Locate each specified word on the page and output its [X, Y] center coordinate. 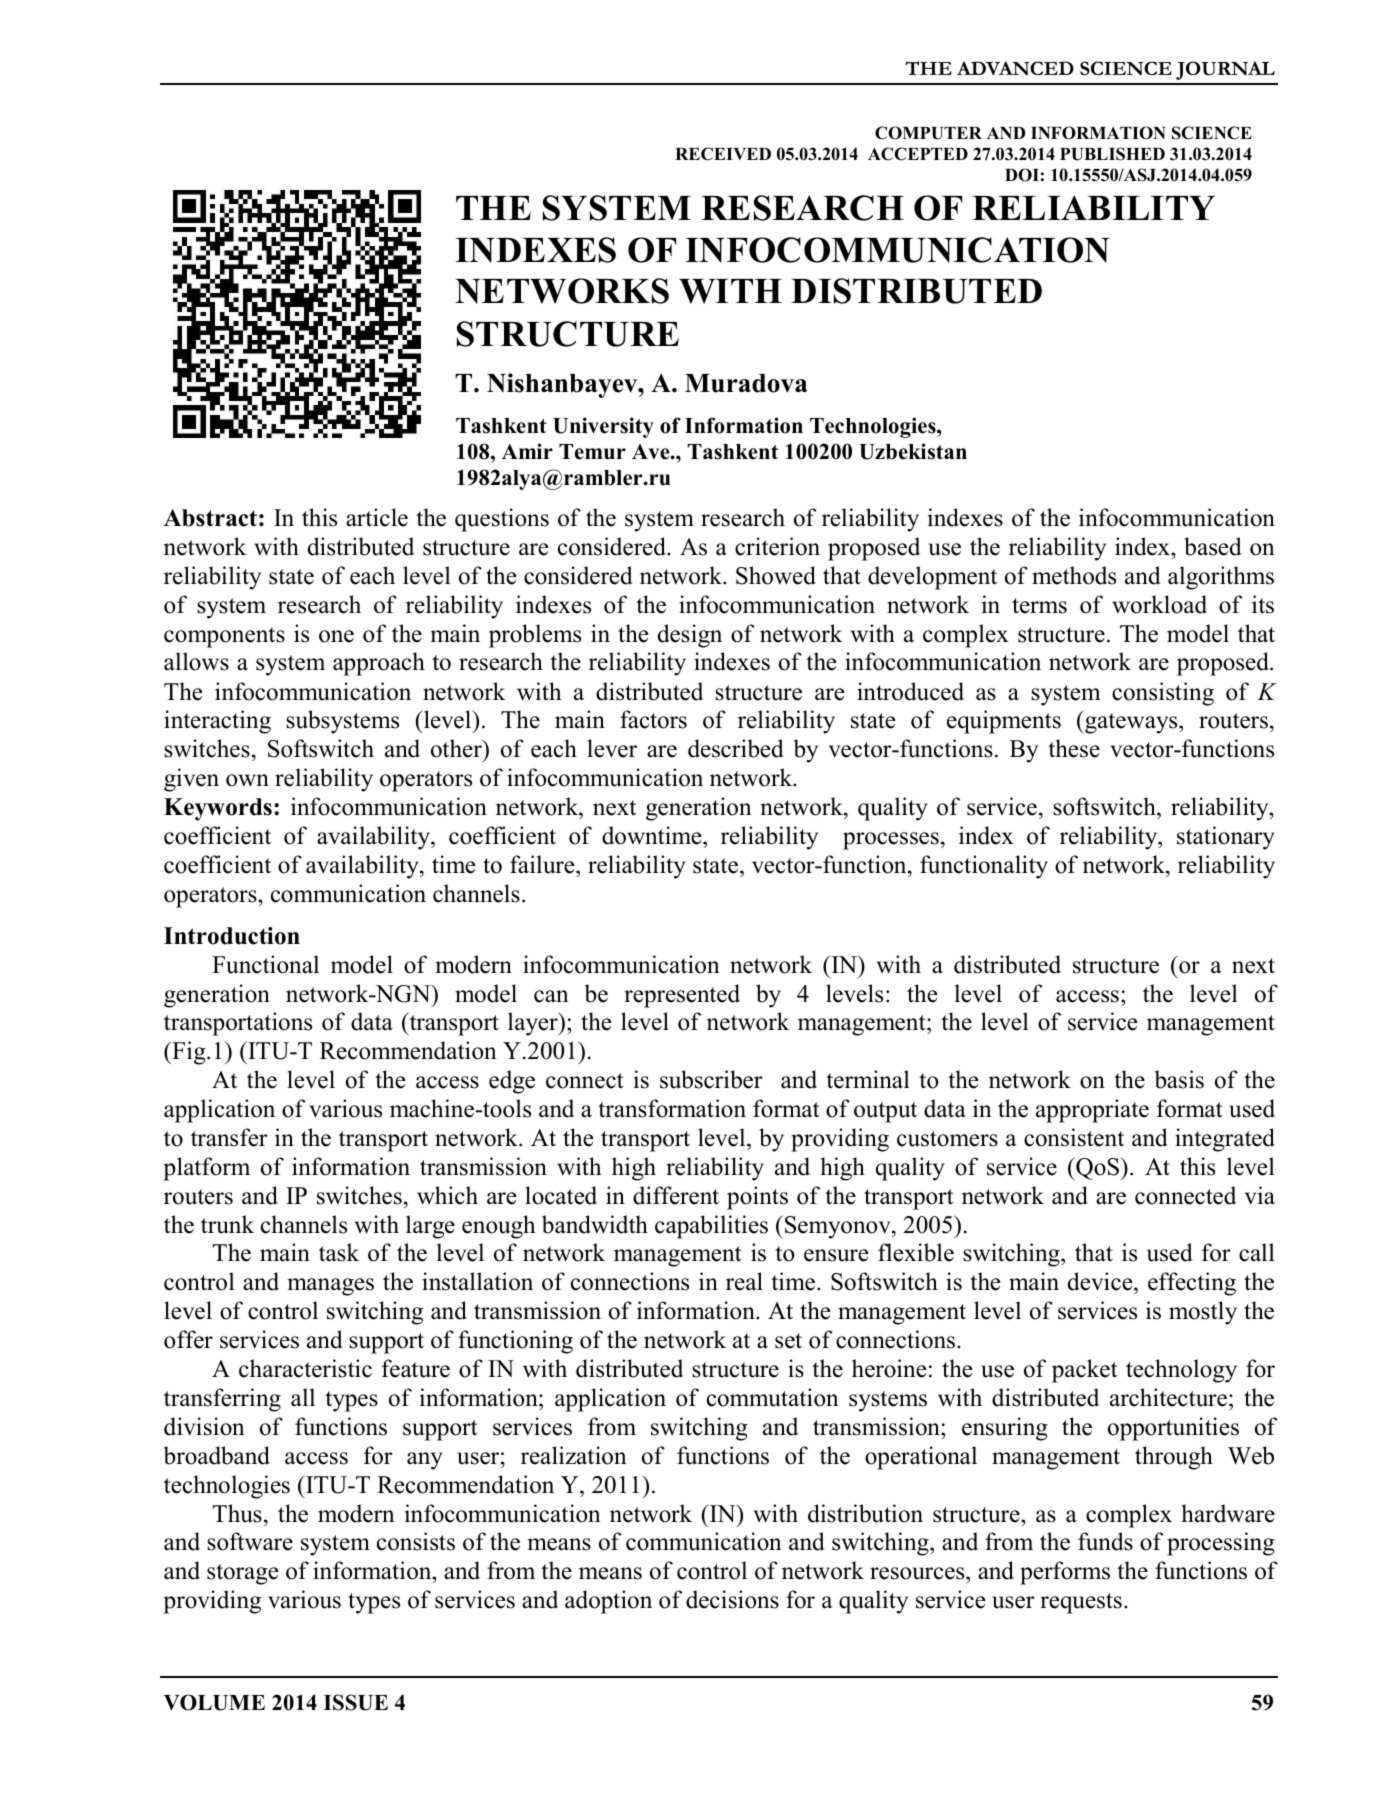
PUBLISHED [1112, 154]
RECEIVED [723, 154]
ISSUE [356, 1702]
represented [682, 996]
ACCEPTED [918, 154]
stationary [1226, 838]
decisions [732, 1599]
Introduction [232, 936]
